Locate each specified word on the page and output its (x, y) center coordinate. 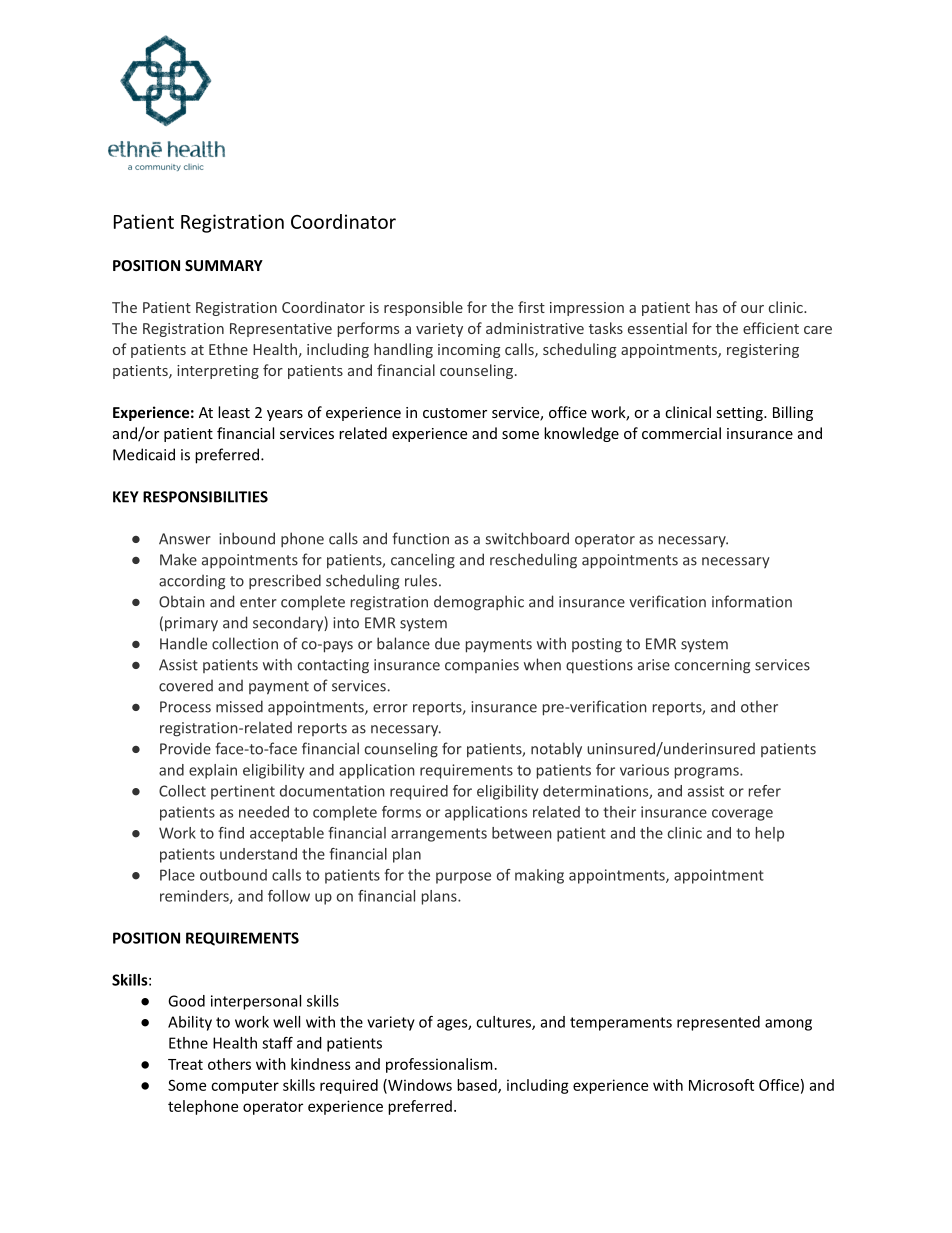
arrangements (439, 835)
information (752, 601)
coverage (742, 815)
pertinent (243, 792)
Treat (185, 1064)
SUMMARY (224, 265)
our (752, 309)
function (420, 538)
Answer (185, 539)
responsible (423, 308)
